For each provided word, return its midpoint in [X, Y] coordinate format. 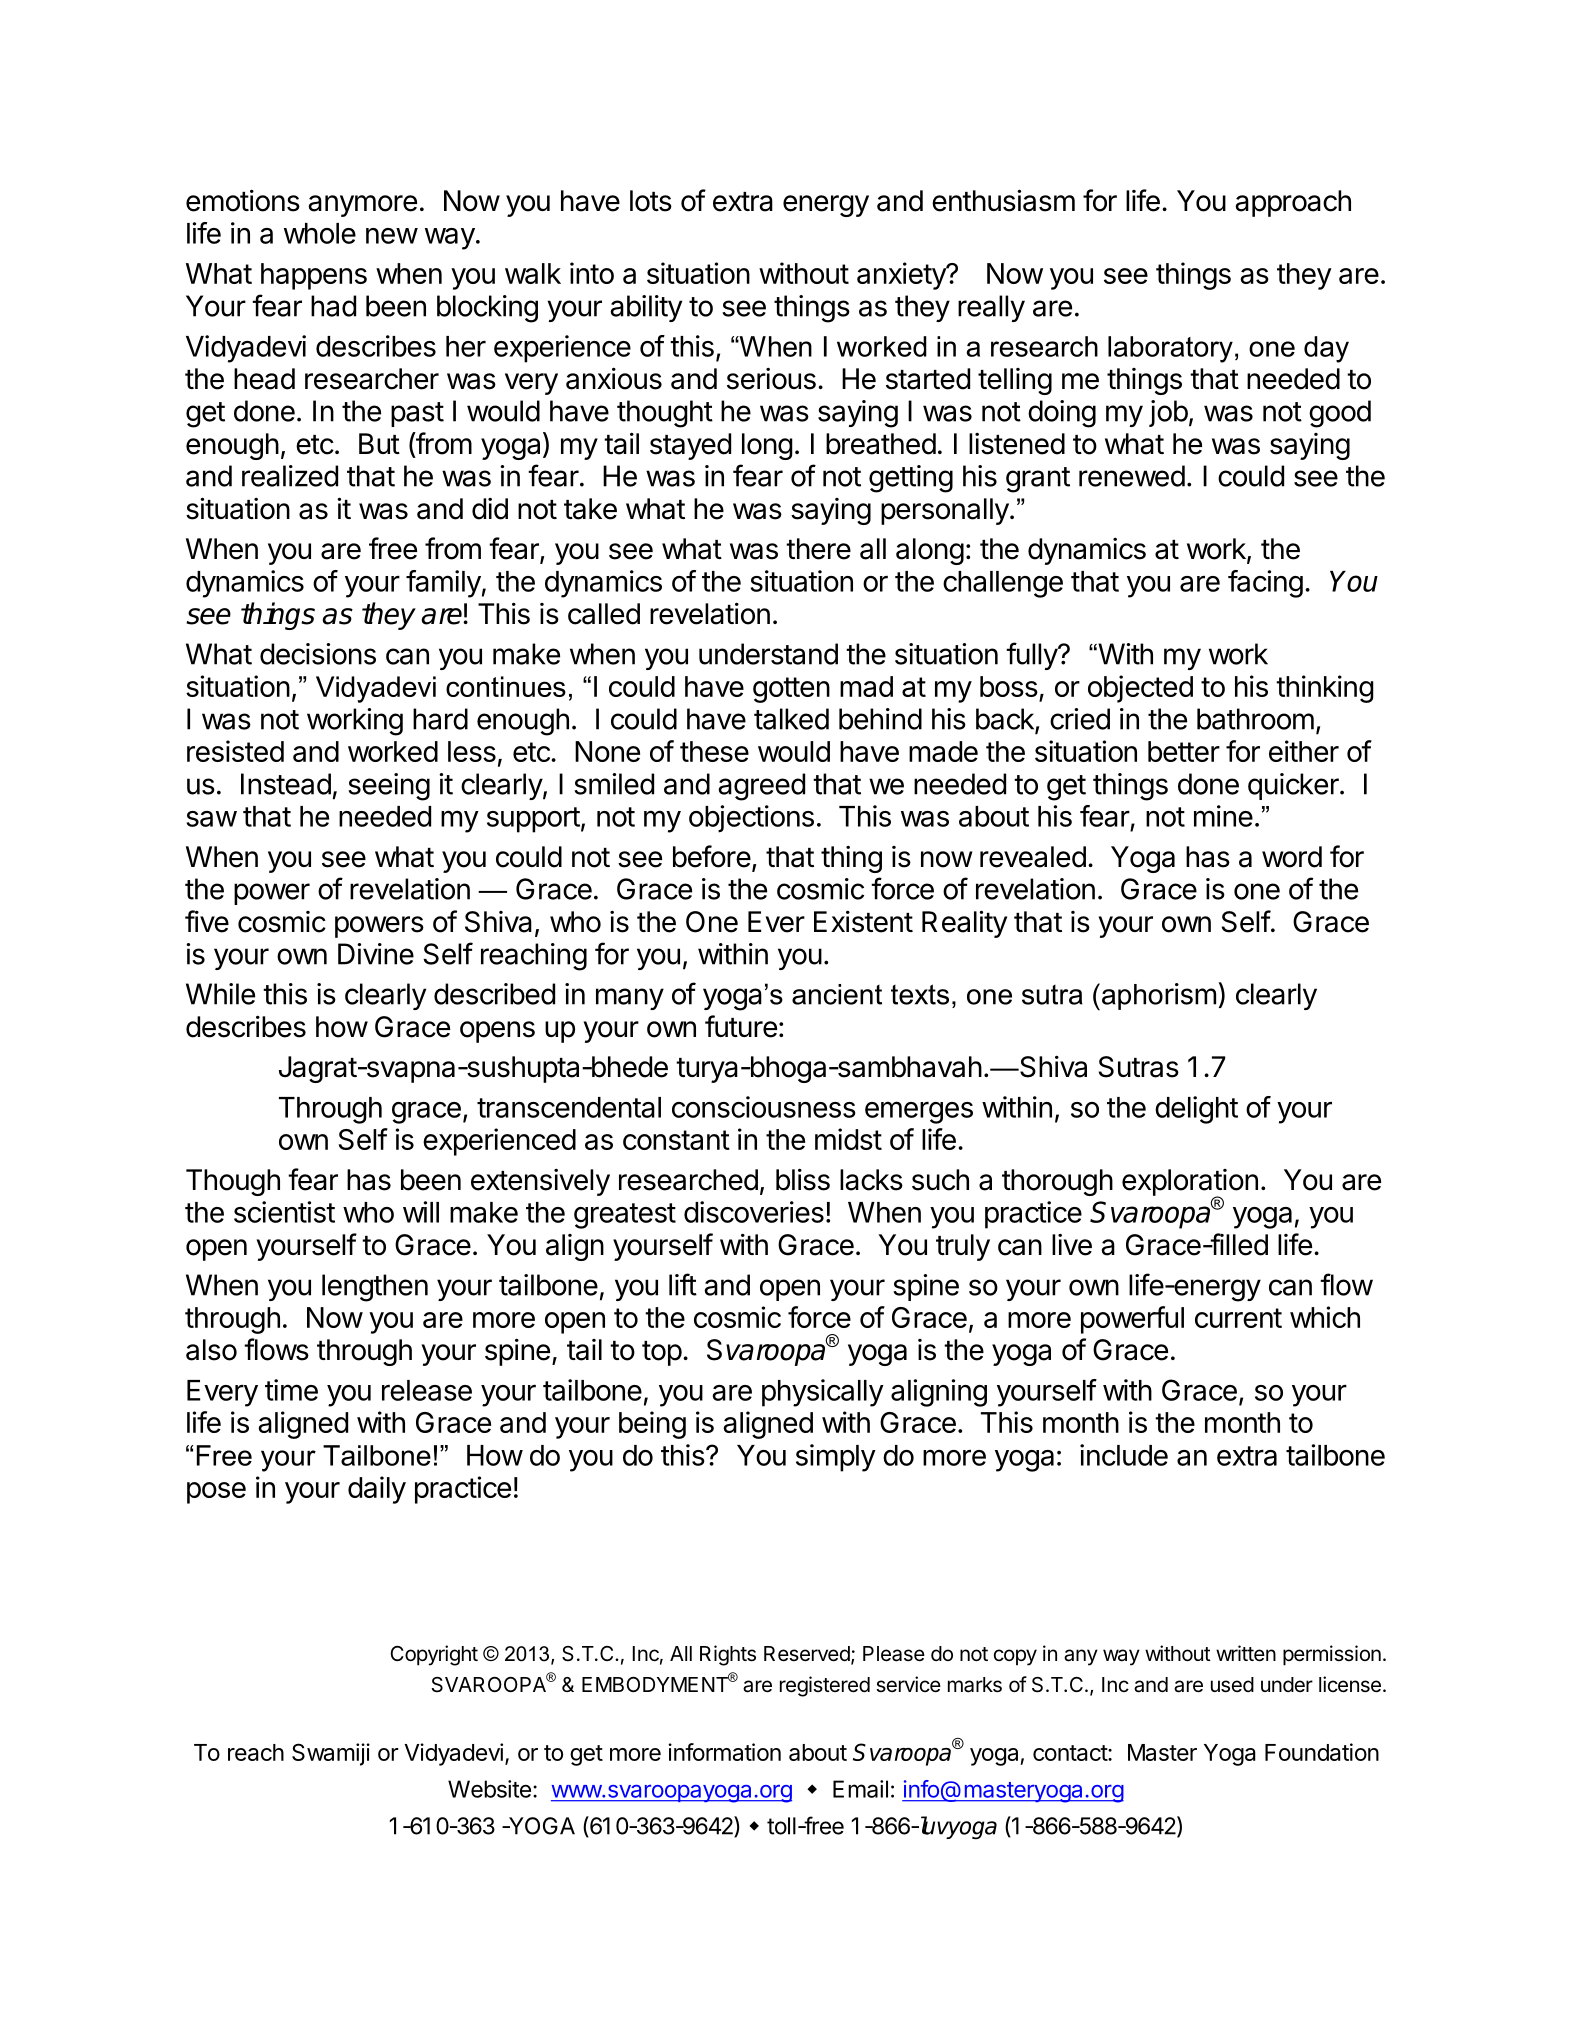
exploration [1190, 1183]
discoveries [754, 1212]
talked [791, 719]
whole [320, 233]
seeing [389, 787]
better [1184, 751]
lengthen [375, 1288]
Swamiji [331, 1754]
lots [651, 201]
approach [1293, 203]
